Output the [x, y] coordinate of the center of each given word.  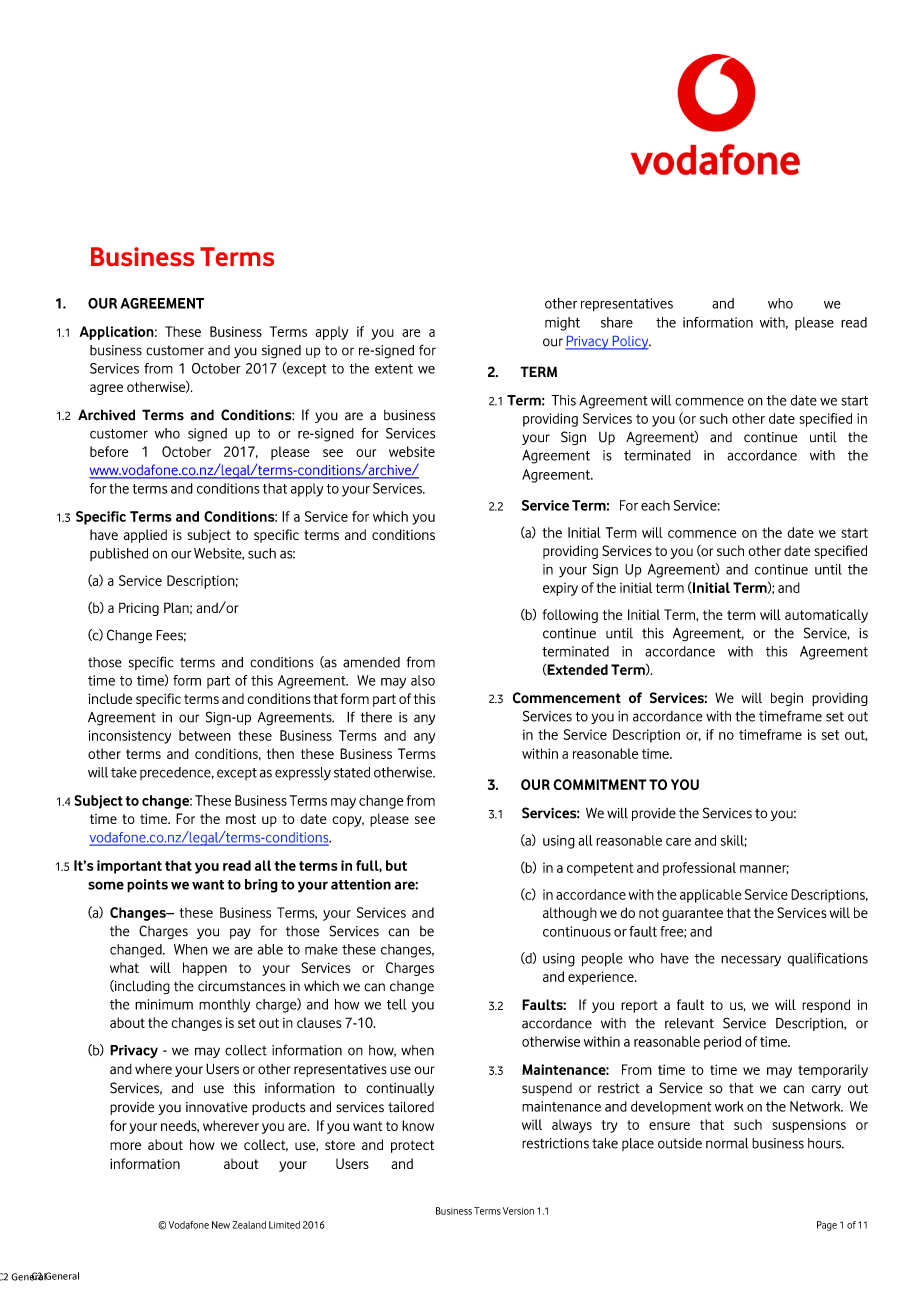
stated [352, 772]
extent [394, 369]
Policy [630, 343]
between [205, 735]
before [109, 451]
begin [787, 699]
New [221, 1225]
